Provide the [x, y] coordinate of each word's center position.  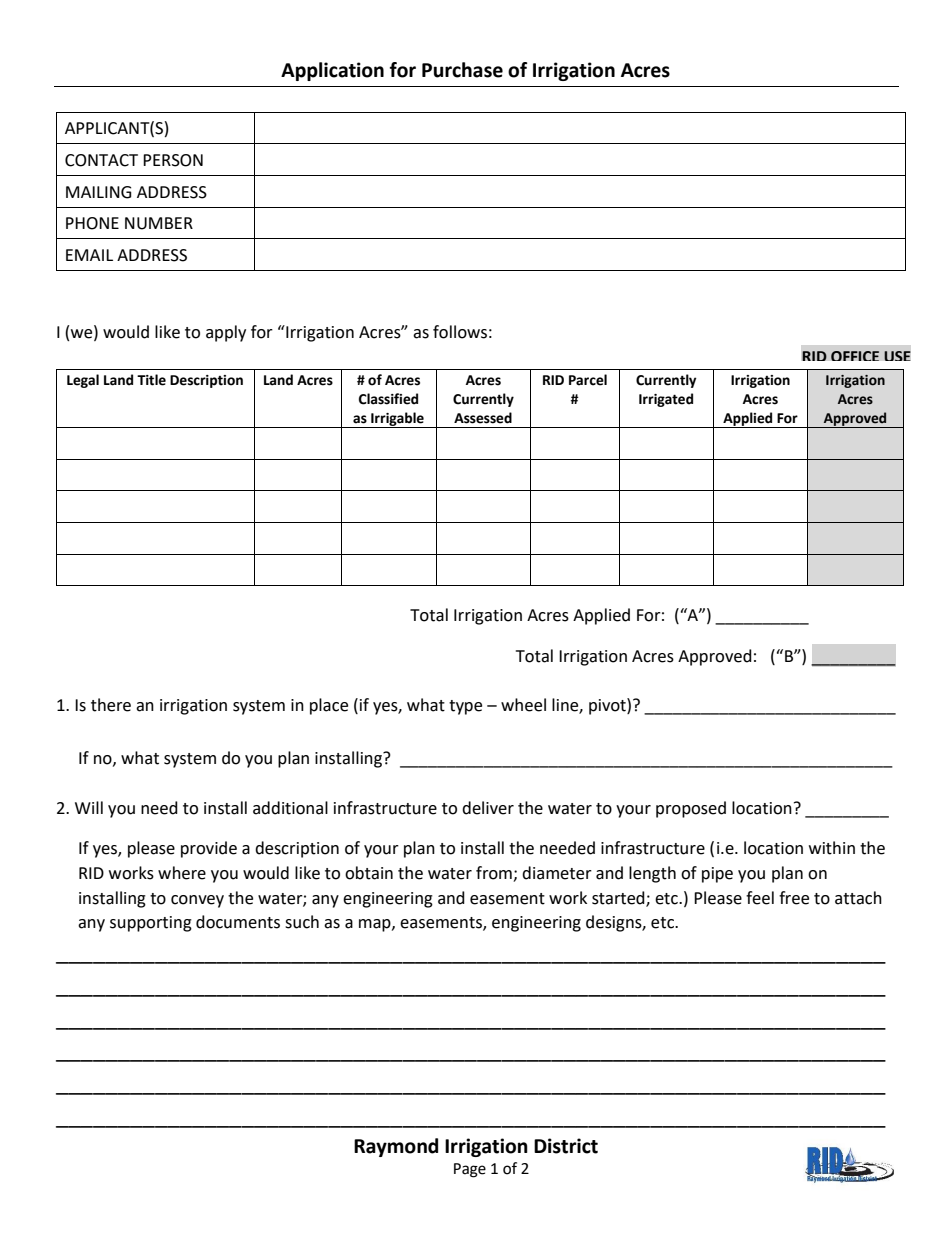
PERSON [173, 160]
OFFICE [855, 356]
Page [470, 1170]
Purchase [462, 70]
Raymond [396, 1147]
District [566, 1146]
